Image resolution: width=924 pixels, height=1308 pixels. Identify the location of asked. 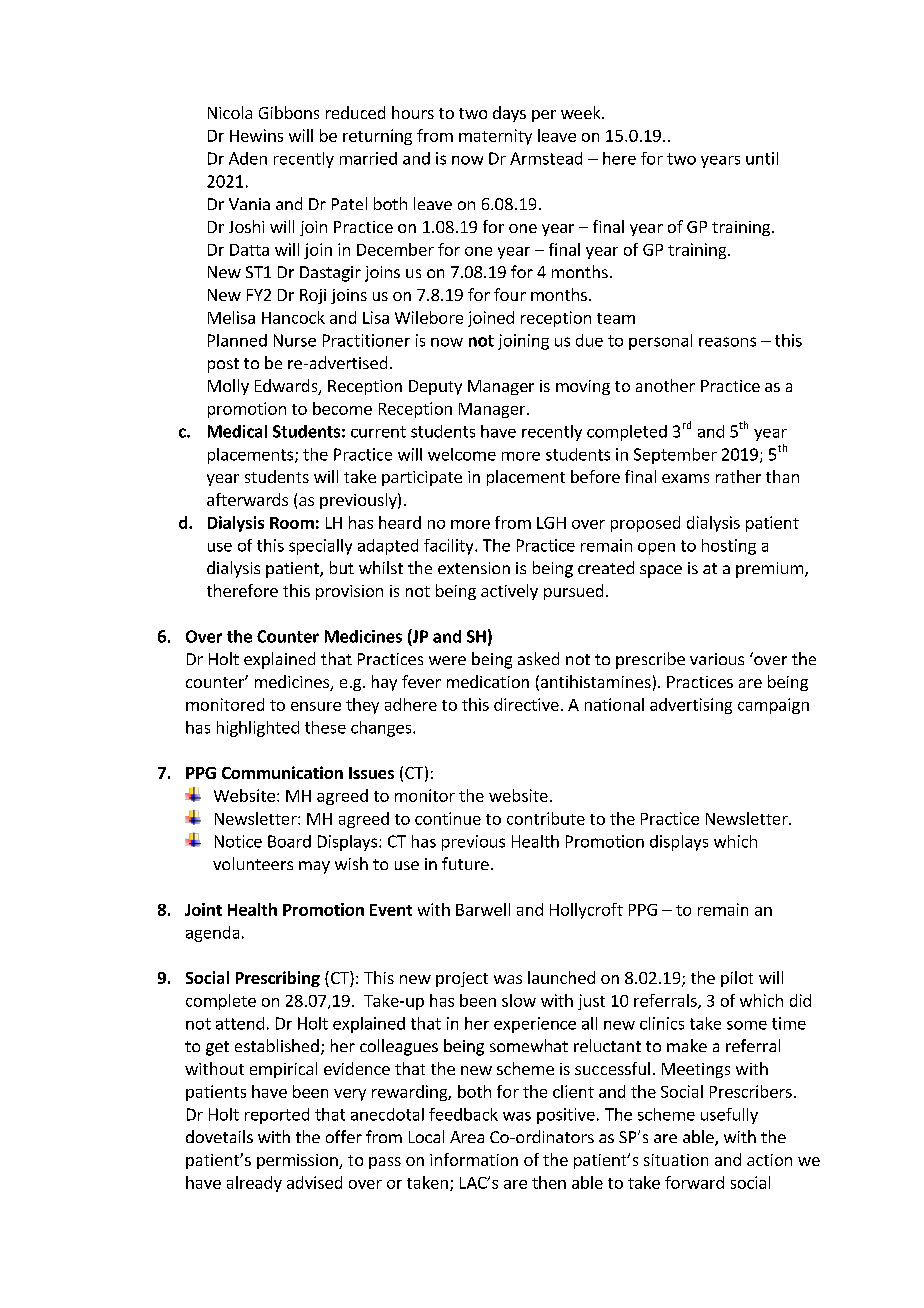
(538, 658).
